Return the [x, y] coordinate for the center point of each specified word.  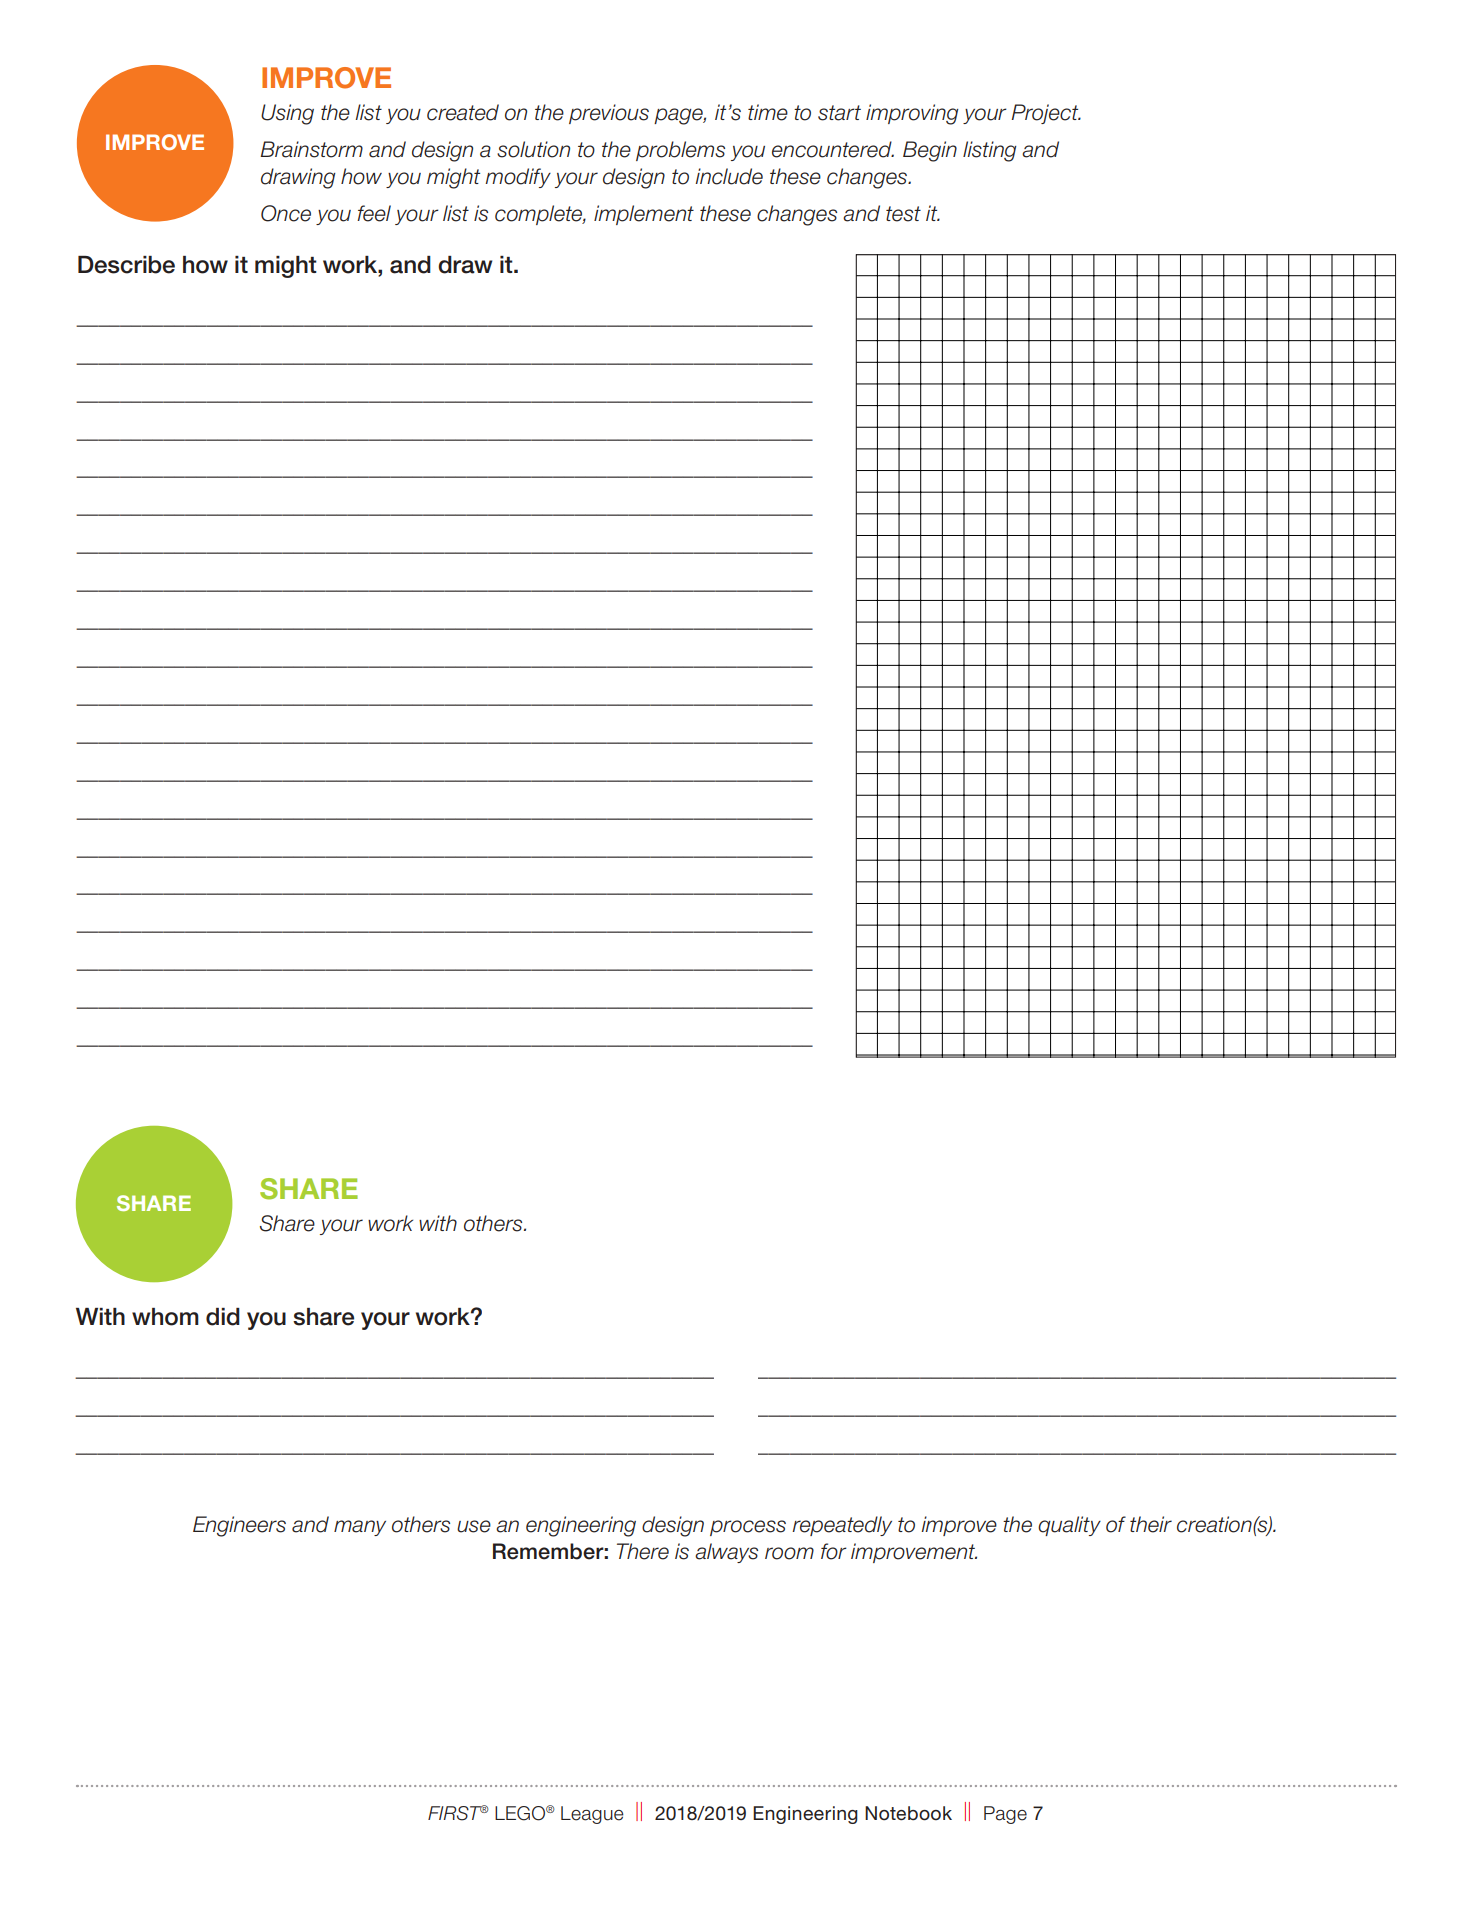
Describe [126, 265]
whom [165, 1317]
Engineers [239, 1526]
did [223, 1317]
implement [644, 215]
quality [1069, 1526]
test [903, 214]
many [360, 1528]
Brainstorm [311, 149]
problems [680, 151]
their [1151, 1524]
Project [1046, 114]
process [748, 1528]
